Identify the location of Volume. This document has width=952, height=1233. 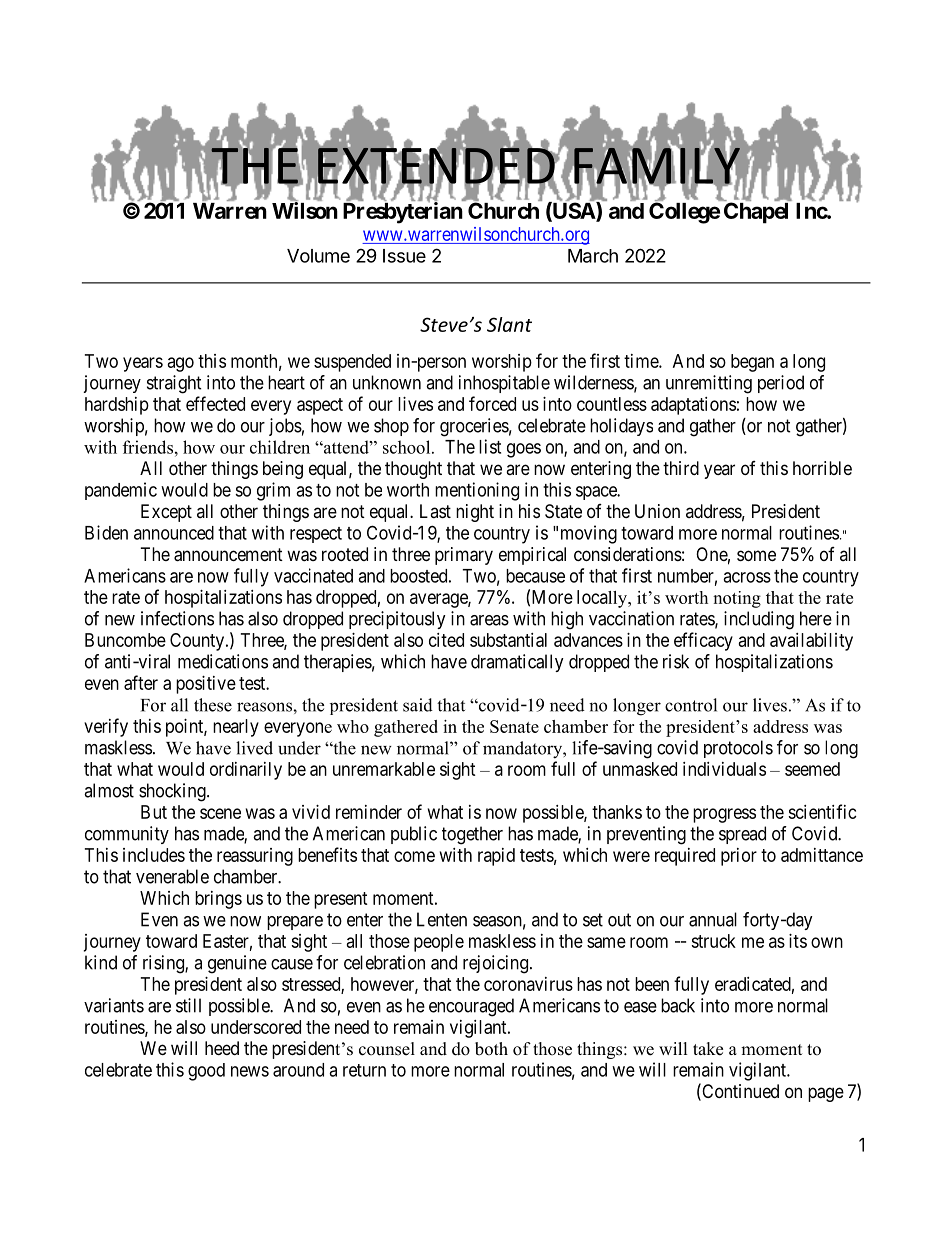
(318, 256).
